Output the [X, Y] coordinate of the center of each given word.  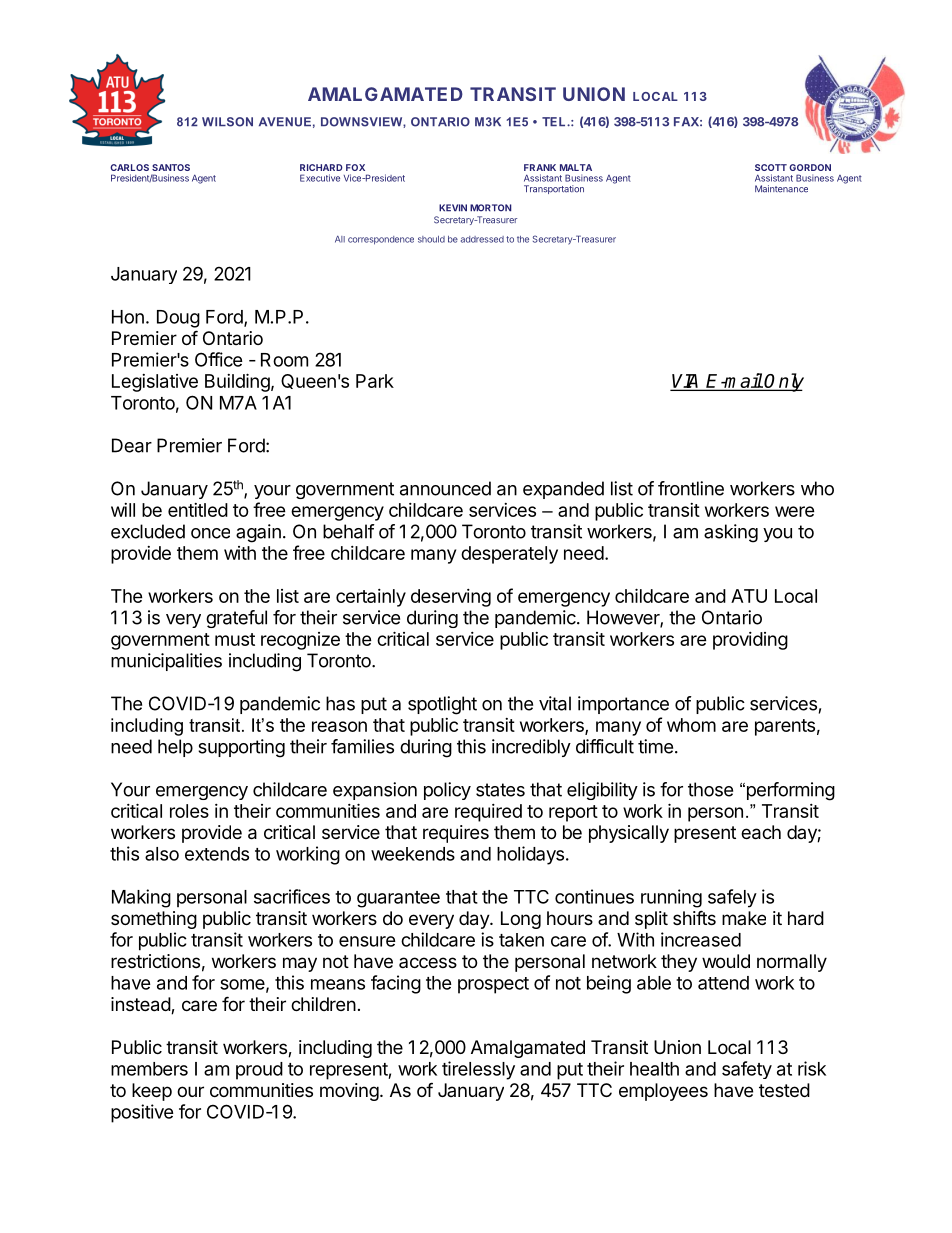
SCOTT [771, 167]
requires [456, 834]
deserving [451, 598]
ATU [749, 596]
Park [375, 381]
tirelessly [478, 1070]
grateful [236, 619]
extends [217, 854]
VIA [687, 382]
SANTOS [171, 167]
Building [237, 382]
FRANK [540, 167]
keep [152, 1092]
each [761, 832]
